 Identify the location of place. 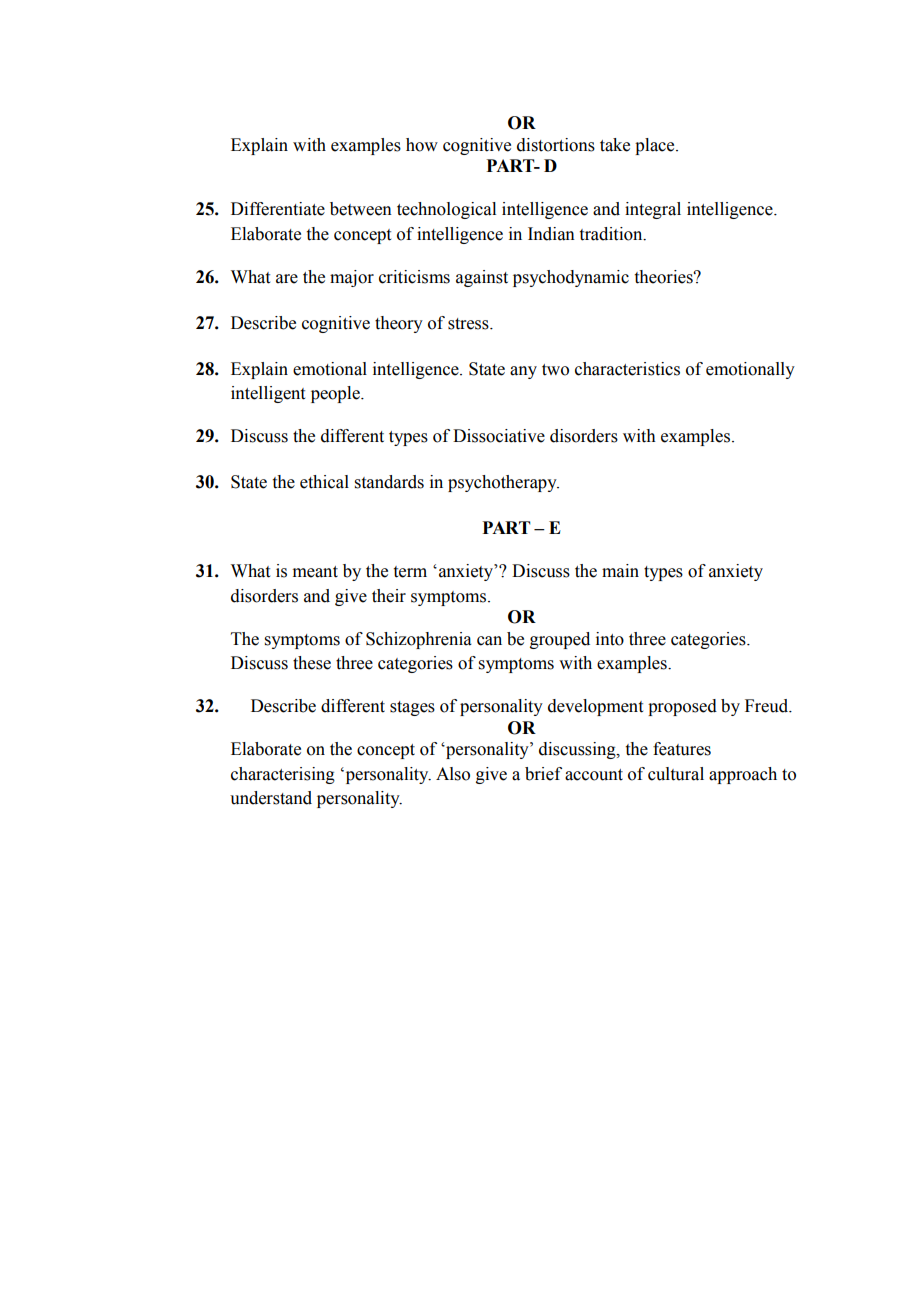
(656, 146).
